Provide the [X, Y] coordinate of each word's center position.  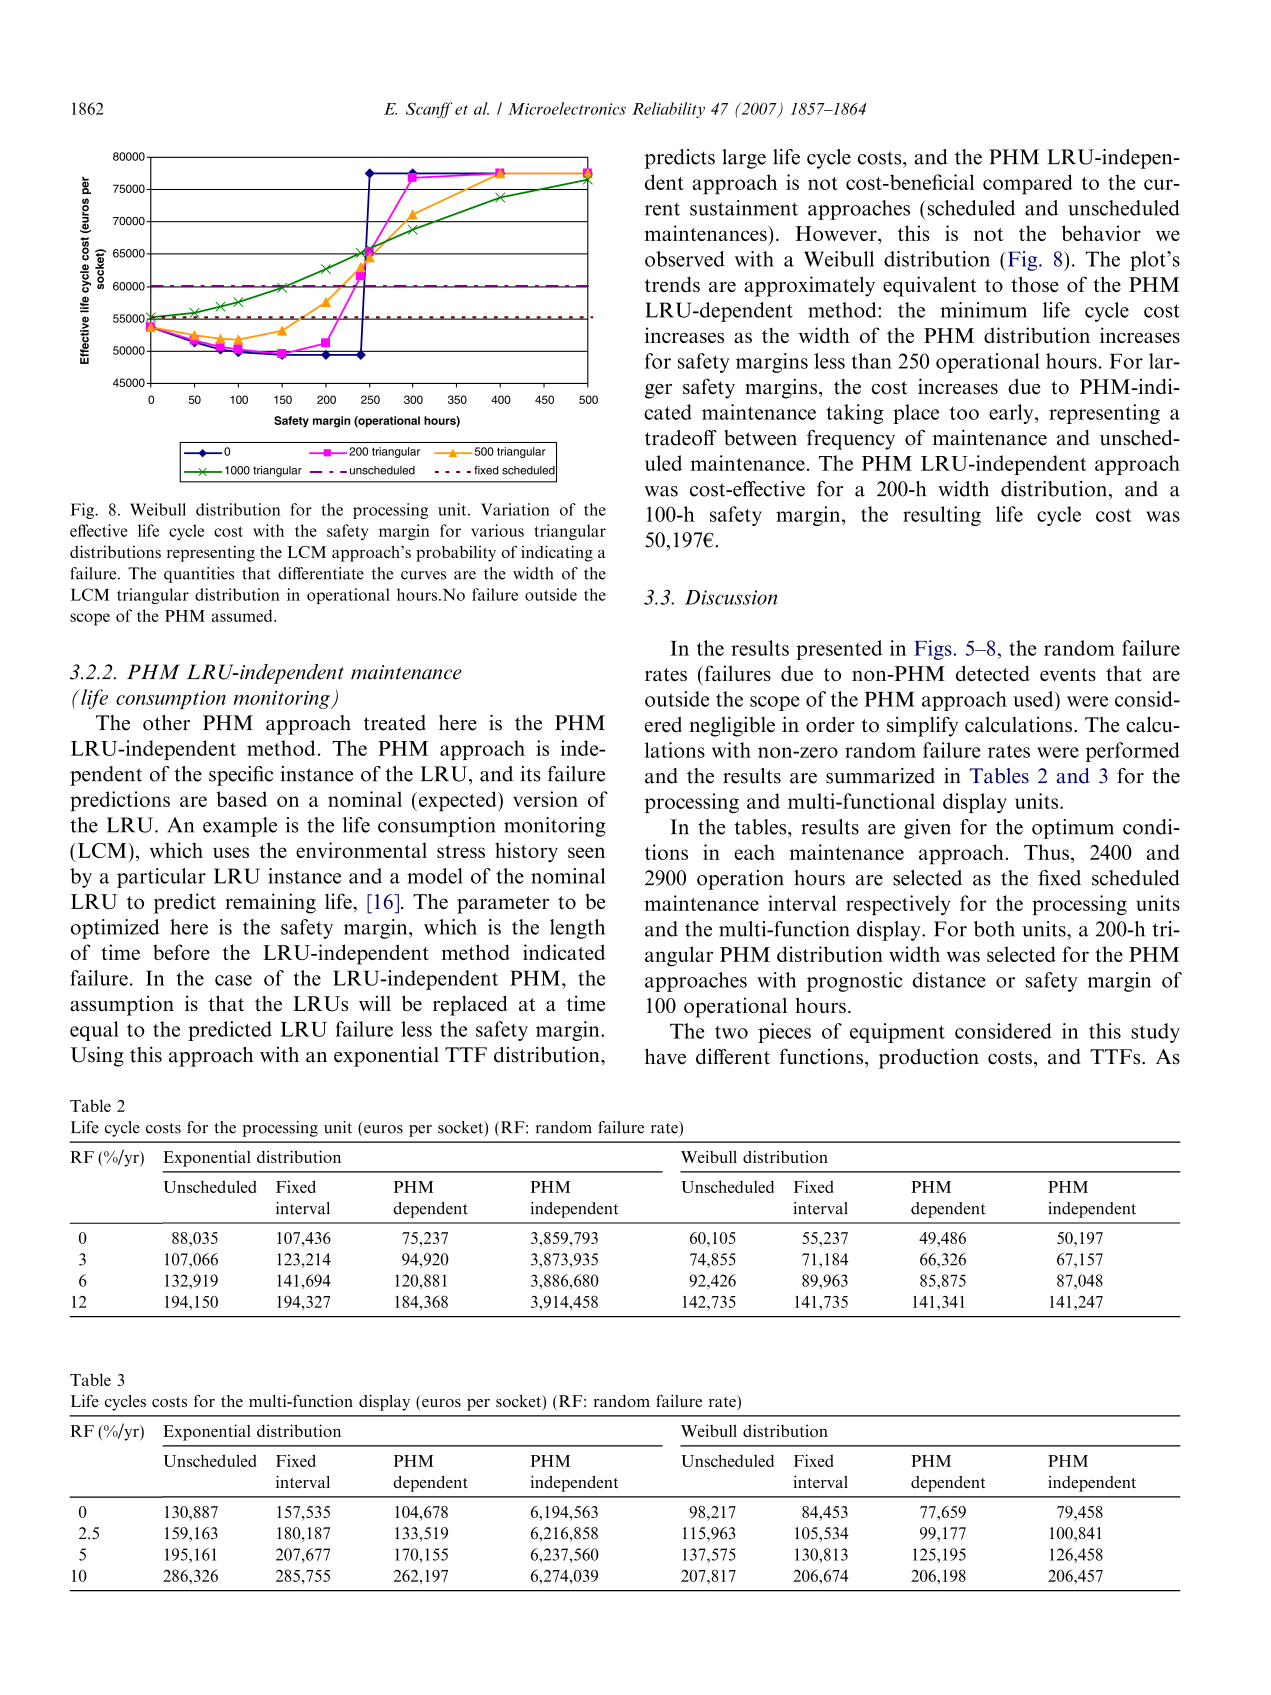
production [929, 1058]
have [665, 1056]
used [1034, 699]
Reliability [668, 110]
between [760, 438]
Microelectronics [567, 108]
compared [1028, 184]
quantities [199, 575]
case [233, 980]
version [545, 799]
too [964, 413]
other [166, 723]
